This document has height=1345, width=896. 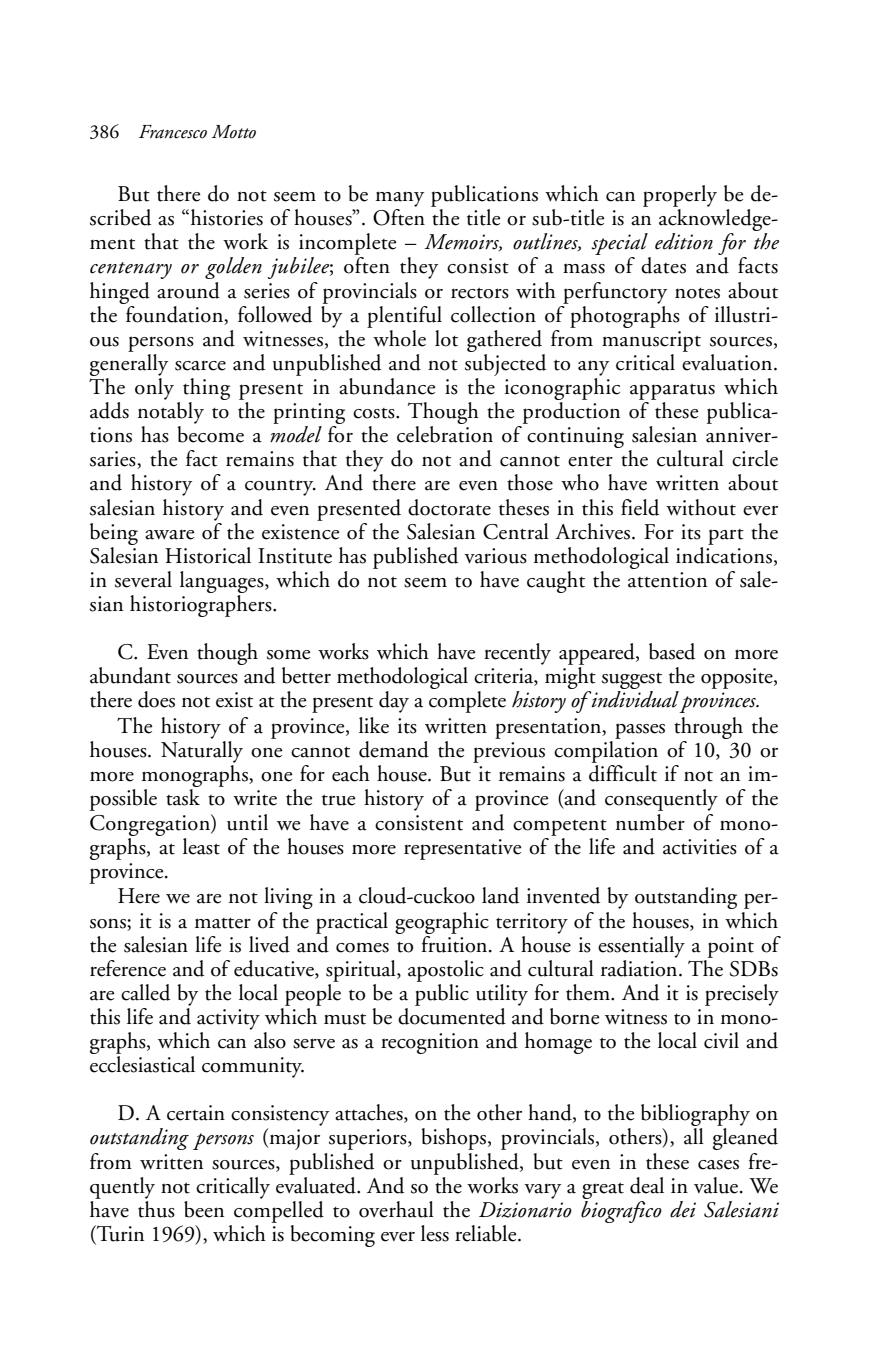 I want to click on based, so click(x=672, y=651).
